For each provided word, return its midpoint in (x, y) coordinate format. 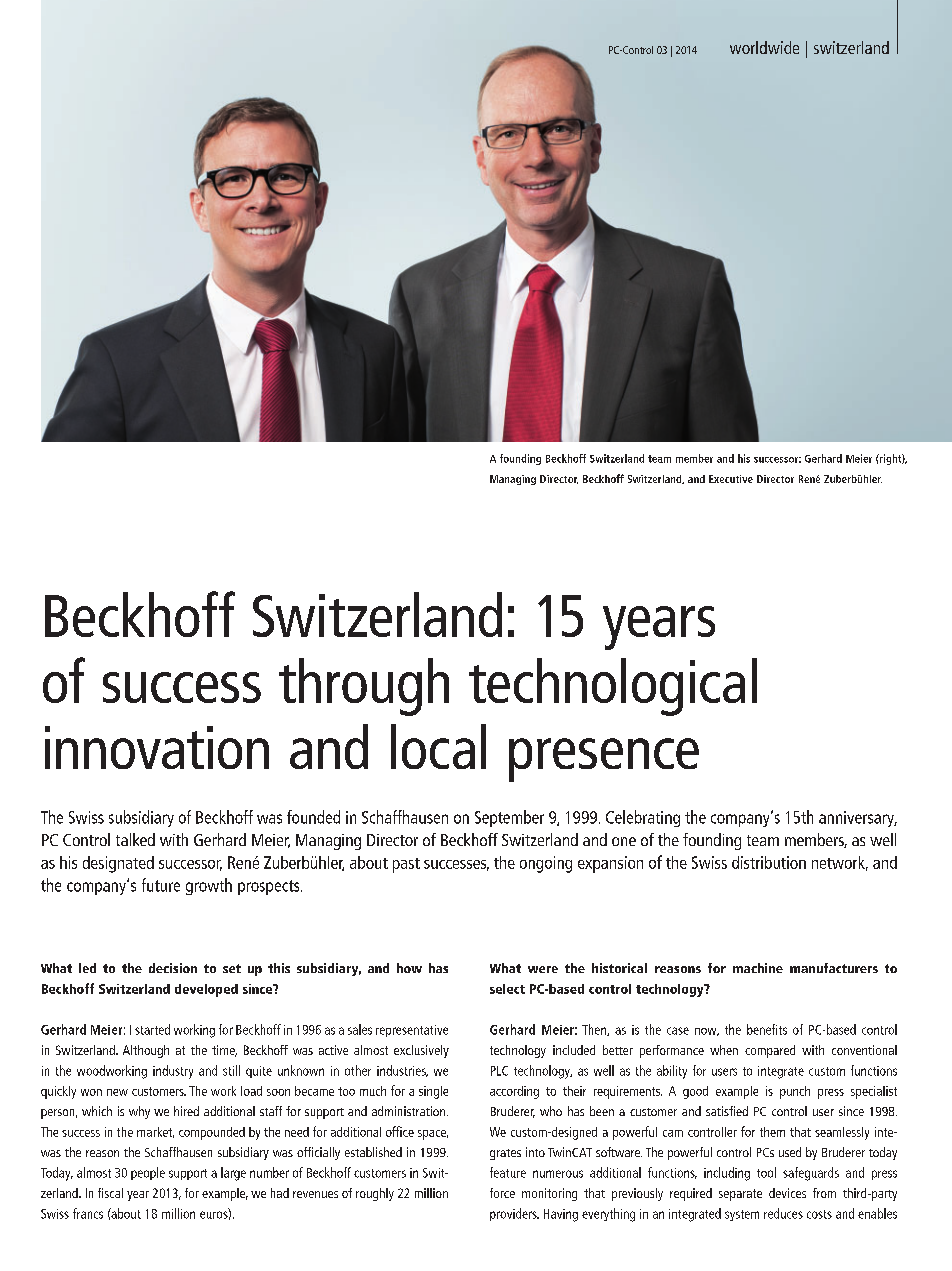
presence (604, 760)
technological (613, 687)
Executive (731, 479)
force (502, 1193)
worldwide (764, 47)
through (364, 687)
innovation (157, 747)
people (148, 1173)
